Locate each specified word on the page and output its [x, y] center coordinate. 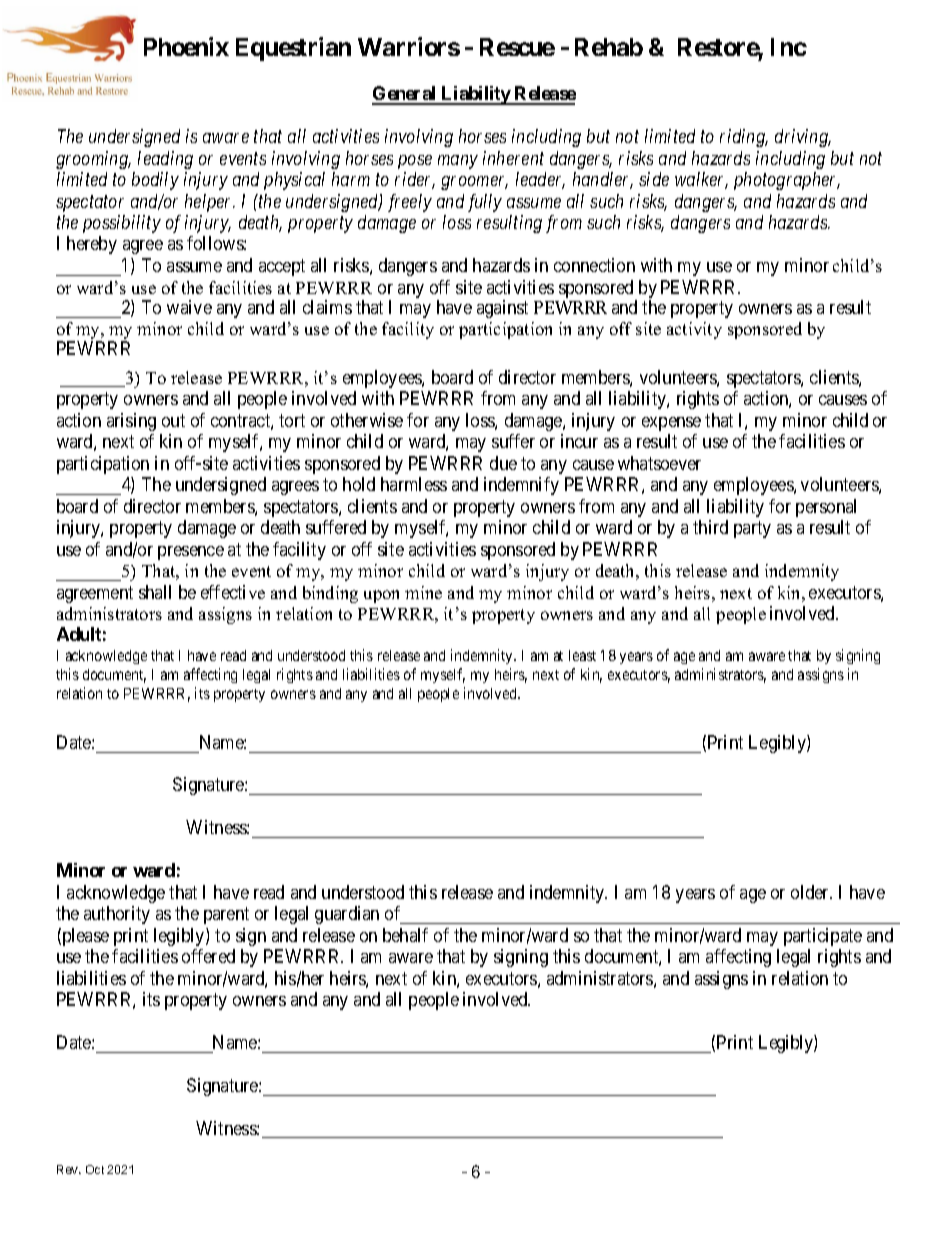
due [503, 463]
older [811, 892]
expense [671, 424]
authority [117, 915]
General [405, 95]
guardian [347, 915]
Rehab [609, 47]
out [173, 420]
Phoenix [186, 46]
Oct [95, 1169]
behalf [405, 935]
